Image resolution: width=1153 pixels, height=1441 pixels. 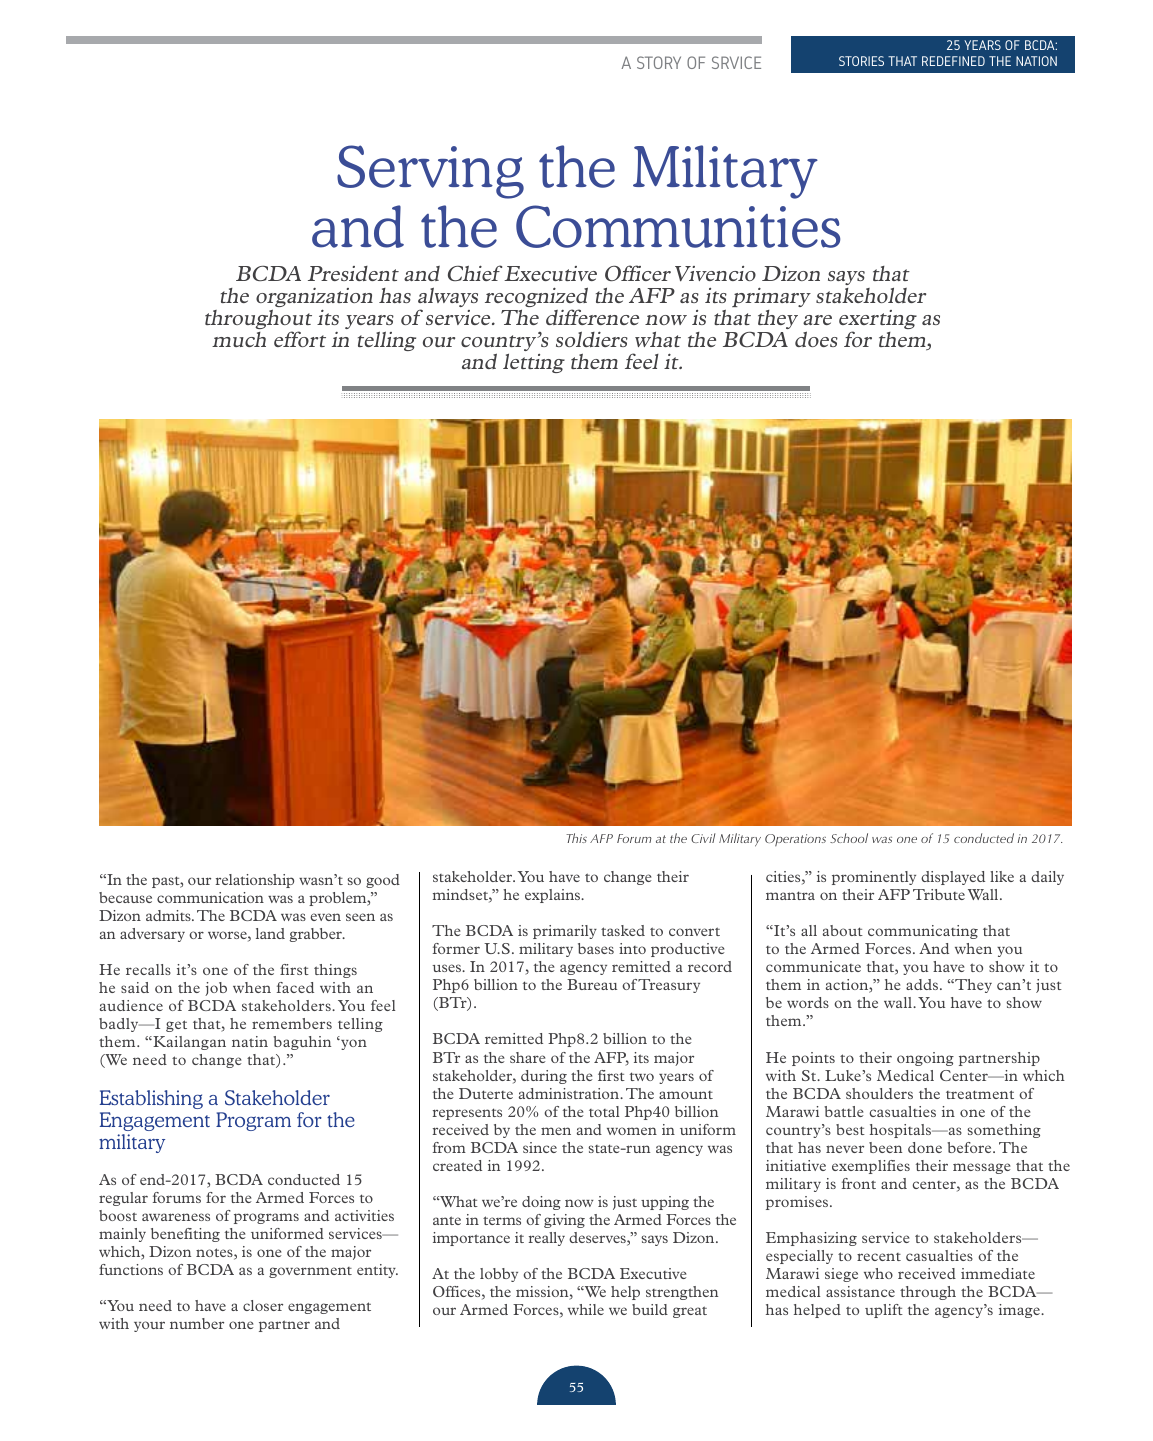 What do you see at coordinates (953, 61) in the document?
I see `REDEFINED` at bounding box center [953, 61].
